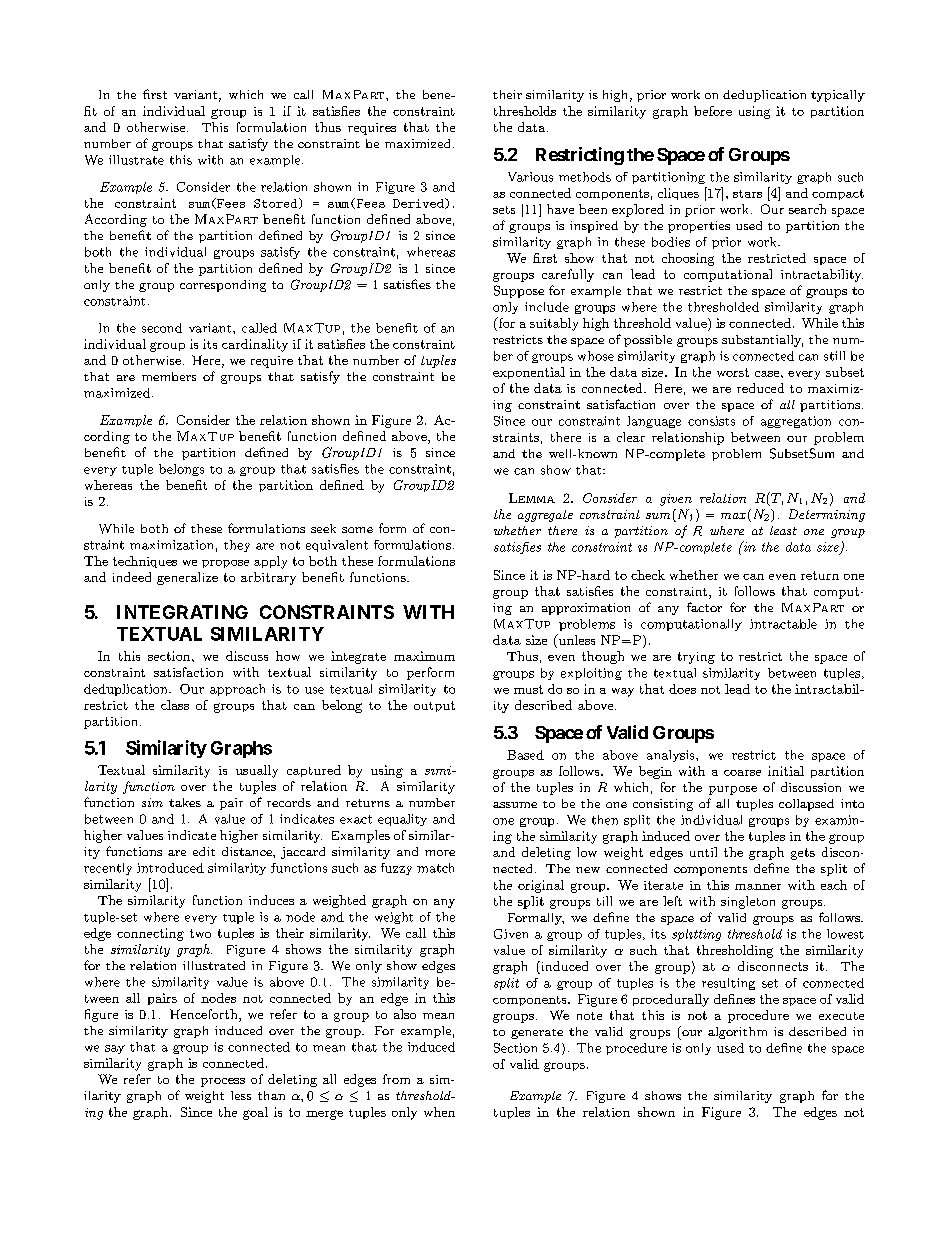  What do you see at coordinates (223, 1082) in the image?
I see `process` at bounding box center [223, 1082].
